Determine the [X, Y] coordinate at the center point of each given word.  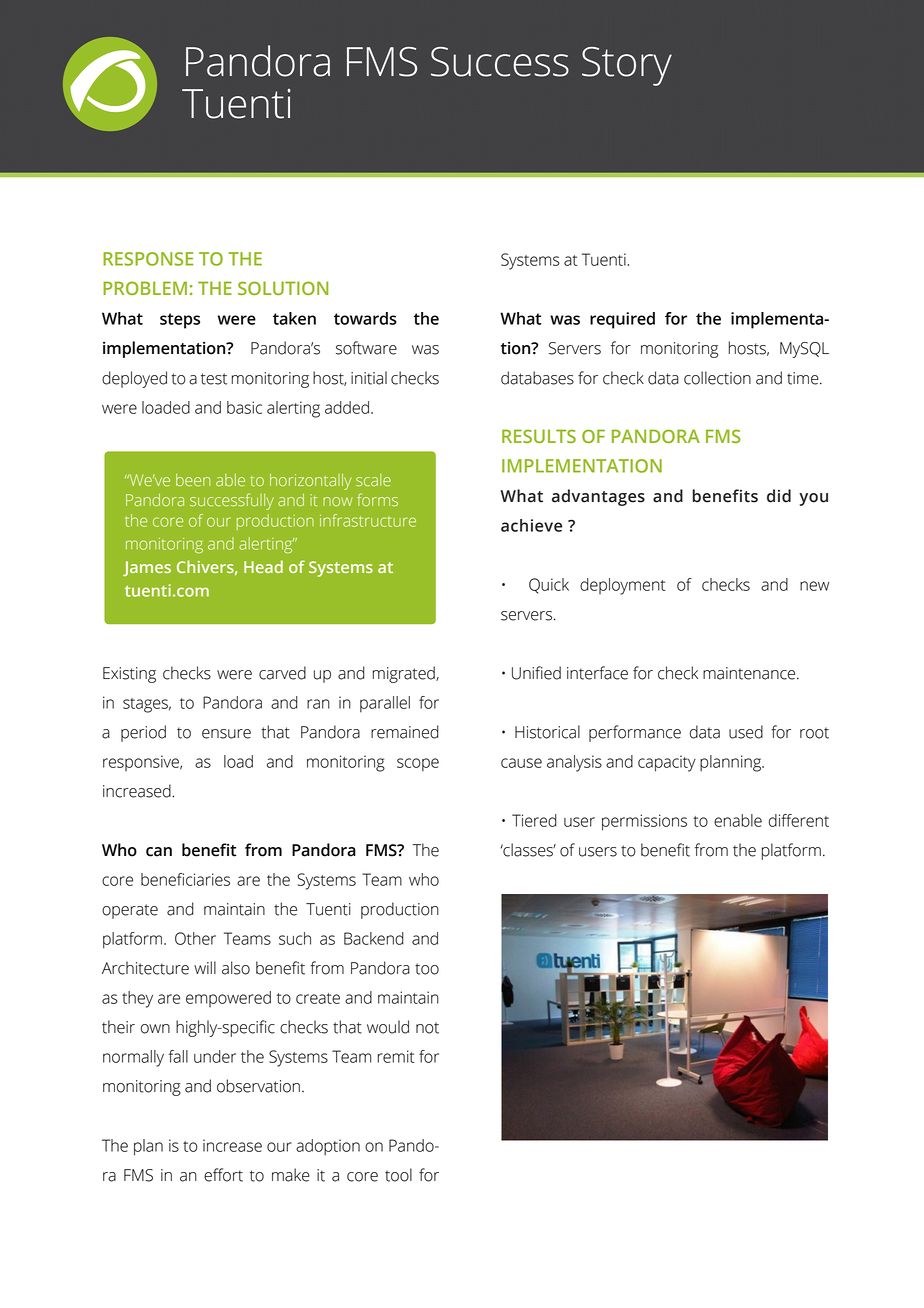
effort [223, 1175]
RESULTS [539, 436]
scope [418, 765]
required [622, 320]
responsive [142, 763]
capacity [667, 763]
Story [627, 66]
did [779, 496]
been [193, 480]
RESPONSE [148, 259]
